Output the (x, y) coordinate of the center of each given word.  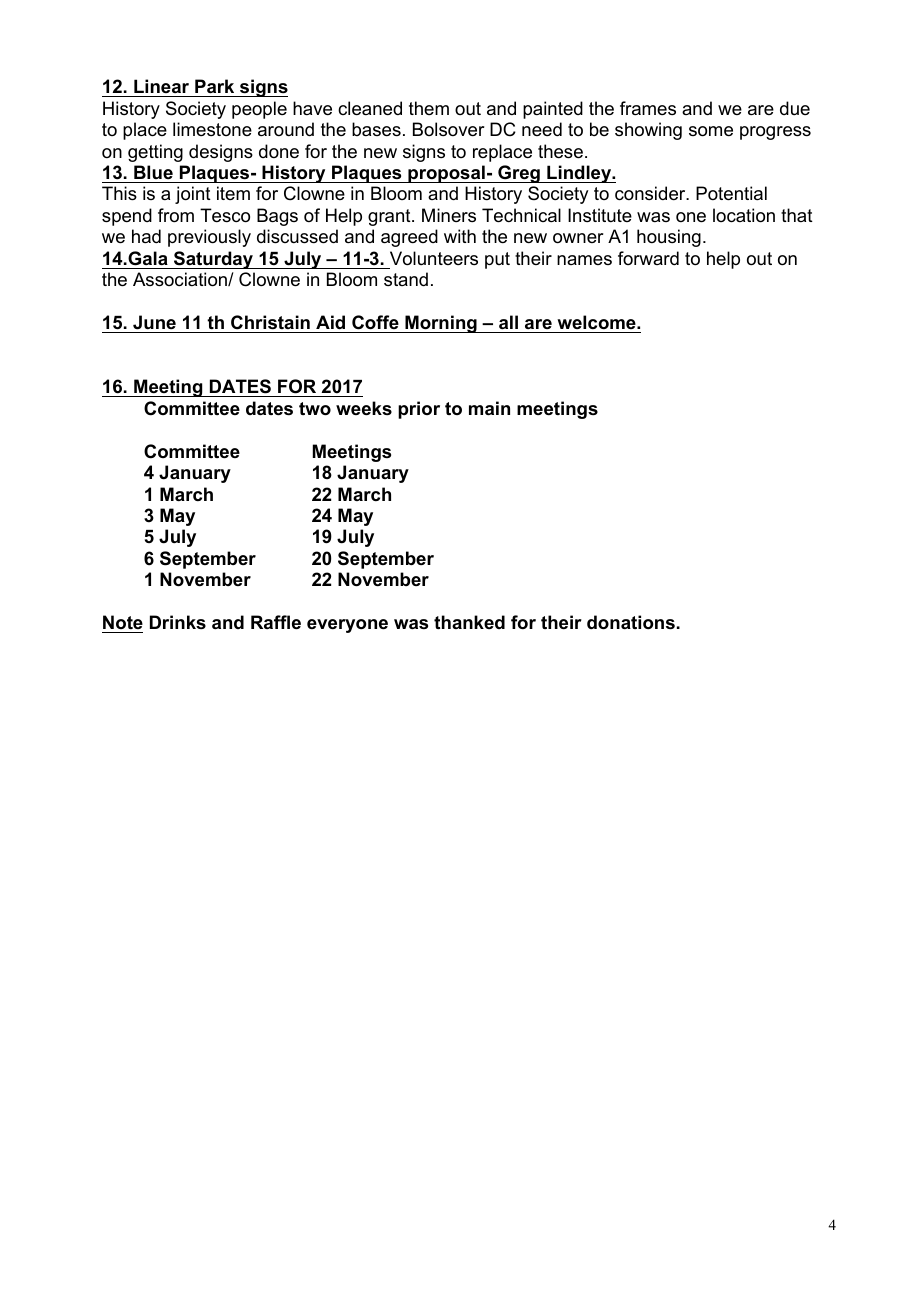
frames (648, 108)
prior (419, 410)
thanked (469, 622)
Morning (441, 324)
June (154, 322)
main (489, 408)
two (315, 409)
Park (214, 86)
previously (209, 238)
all (508, 322)
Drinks (178, 622)
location (744, 215)
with (460, 236)
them (429, 108)
